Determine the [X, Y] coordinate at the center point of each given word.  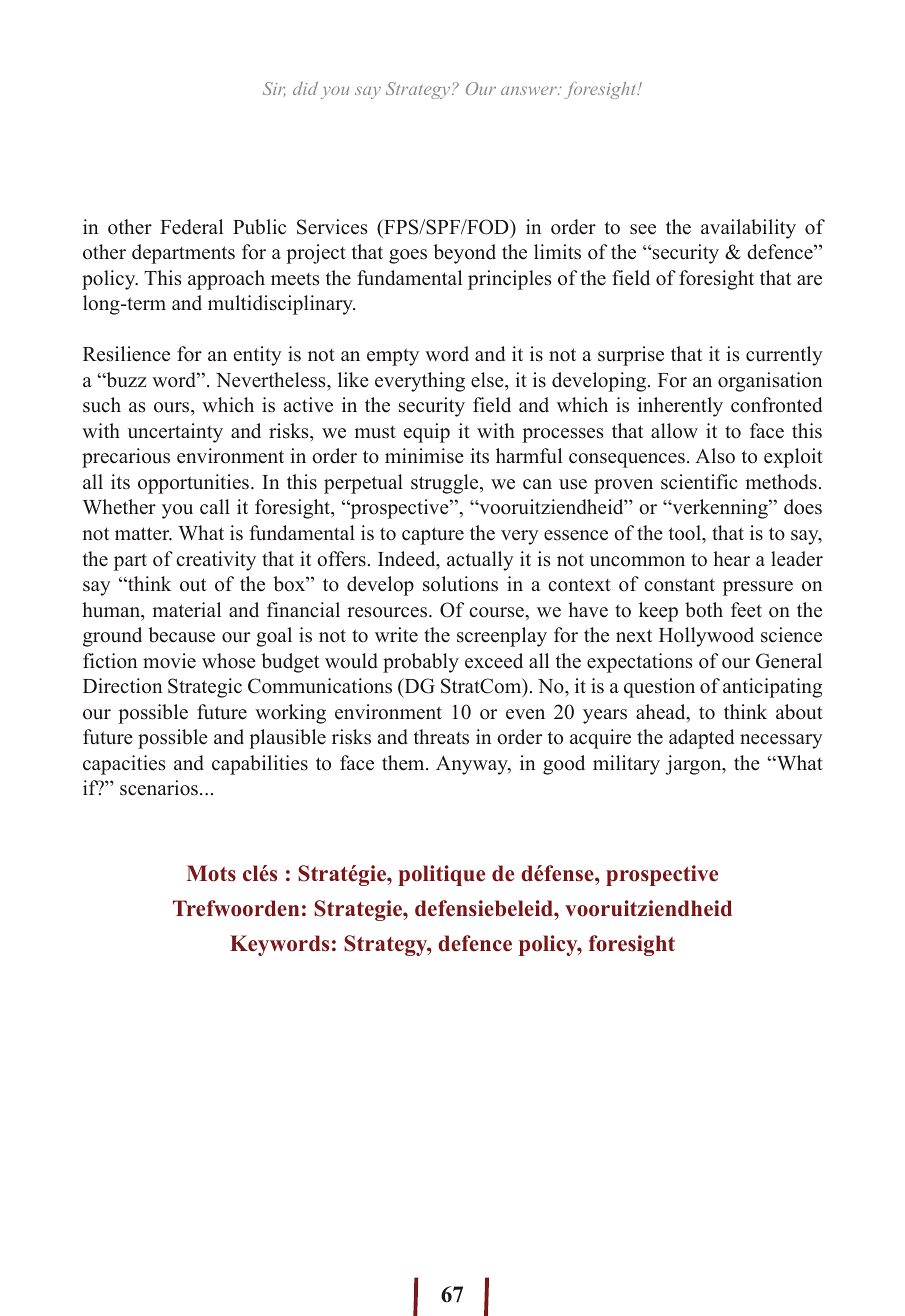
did [305, 88]
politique [441, 875]
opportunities [193, 484]
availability [748, 229]
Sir [274, 89]
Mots [211, 873]
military [626, 765]
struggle [446, 484]
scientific [699, 482]
